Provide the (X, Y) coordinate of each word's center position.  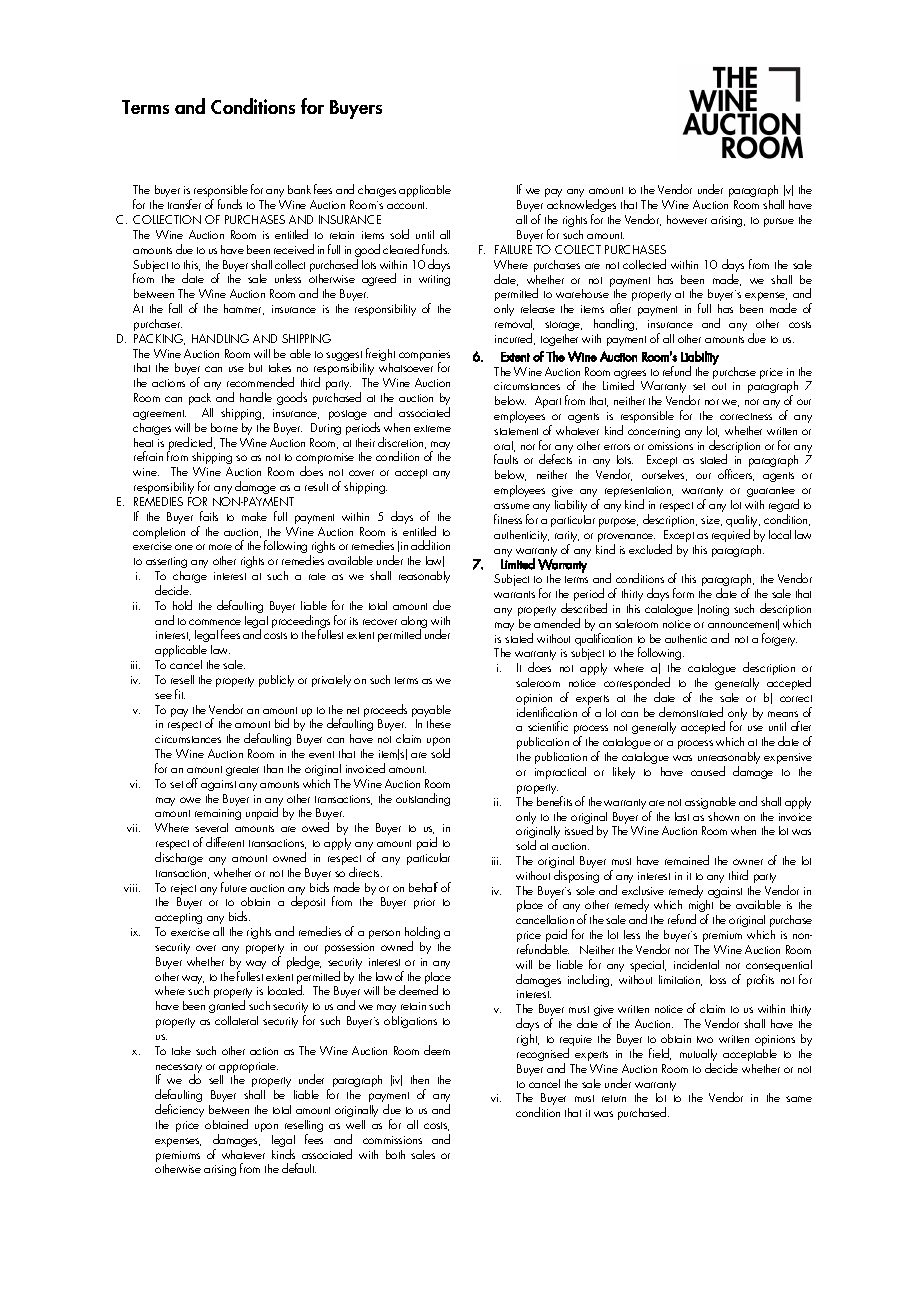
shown (723, 816)
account (407, 205)
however (687, 219)
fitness (508, 519)
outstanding (423, 799)
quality (743, 522)
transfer (184, 204)
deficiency (179, 1110)
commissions (392, 1140)
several (211, 827)
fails (209, 516)
